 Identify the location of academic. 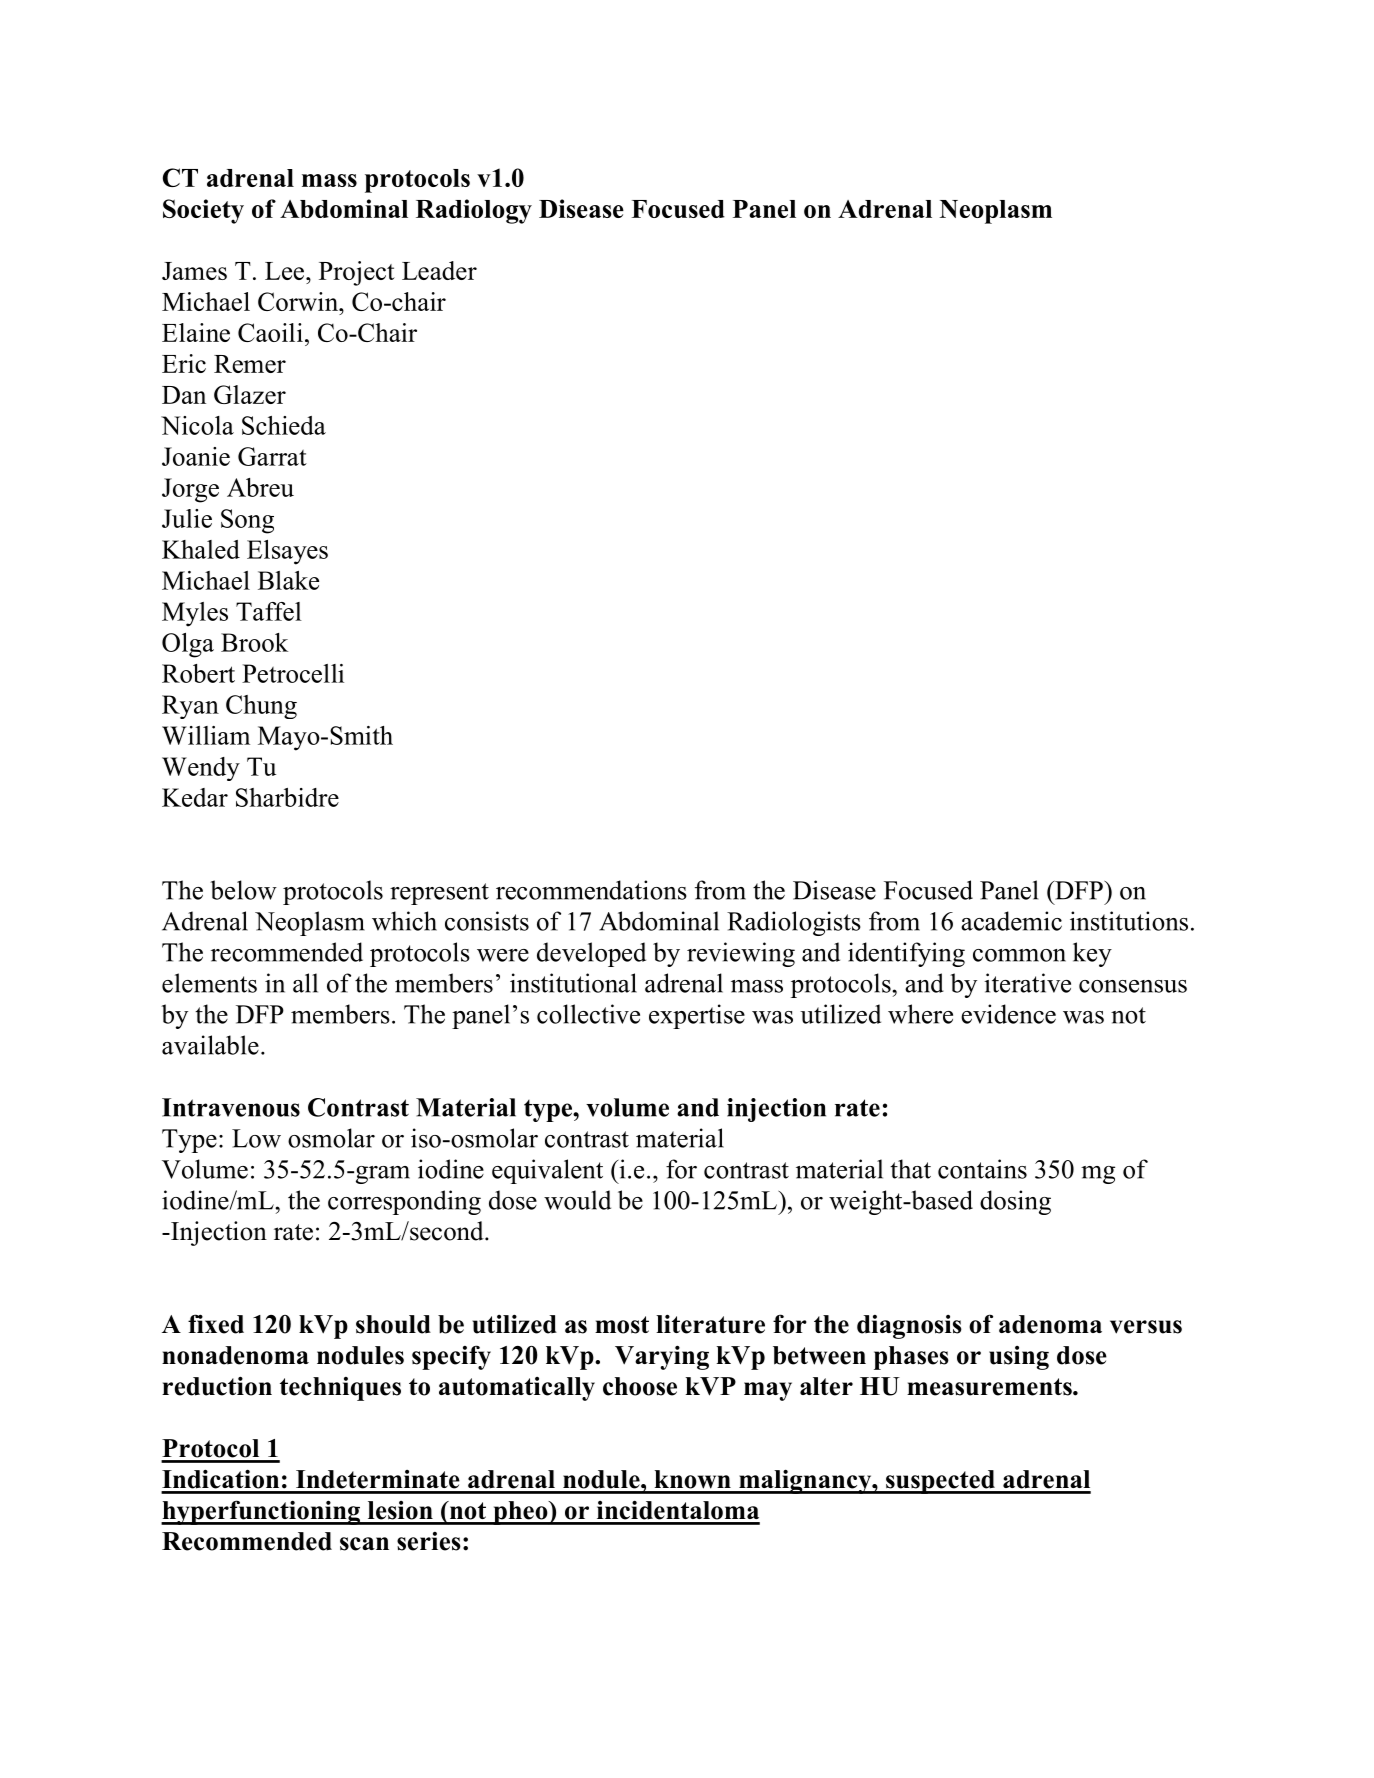
(1011, 921).
